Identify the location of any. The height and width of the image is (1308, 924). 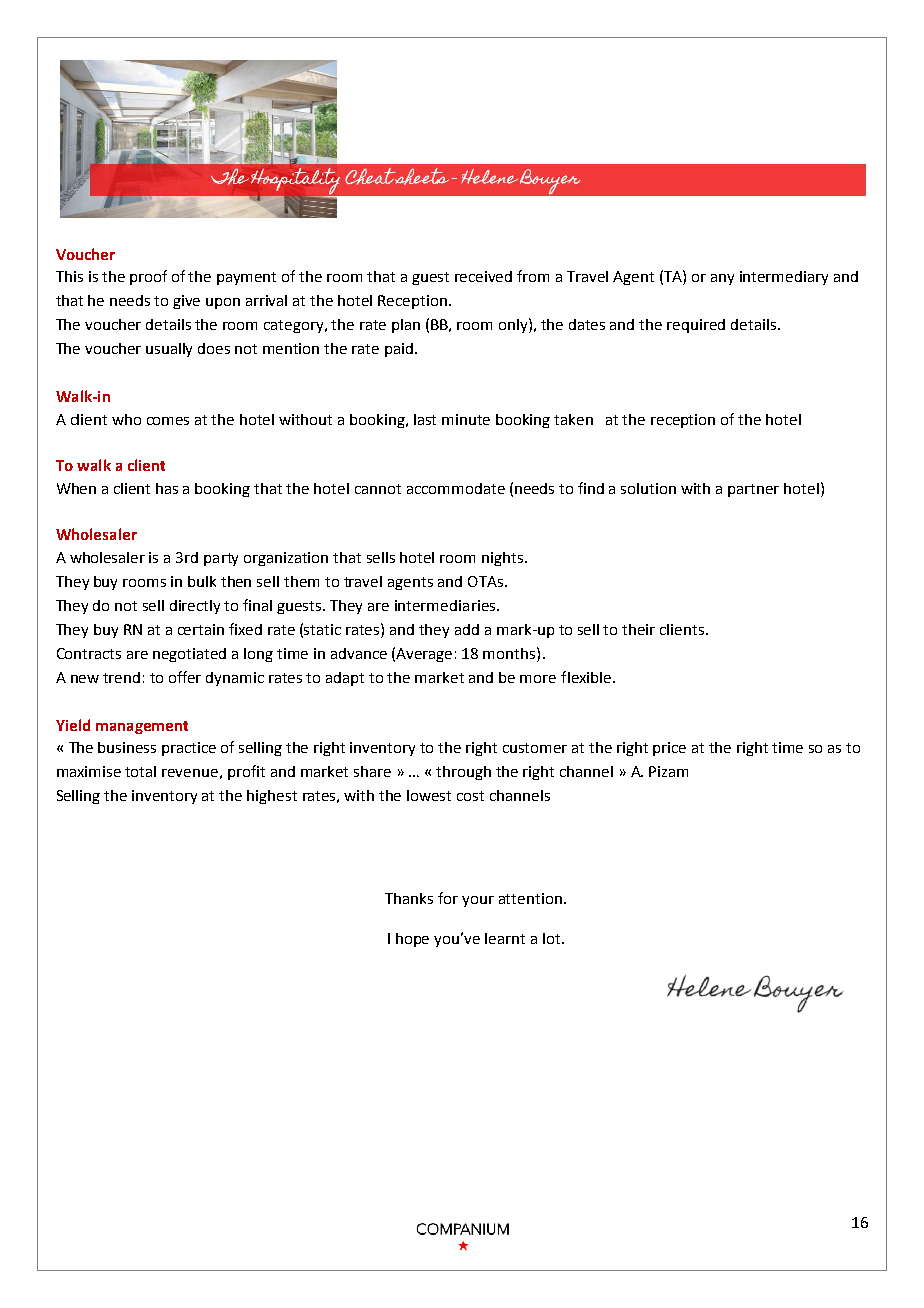
(722, 279).
